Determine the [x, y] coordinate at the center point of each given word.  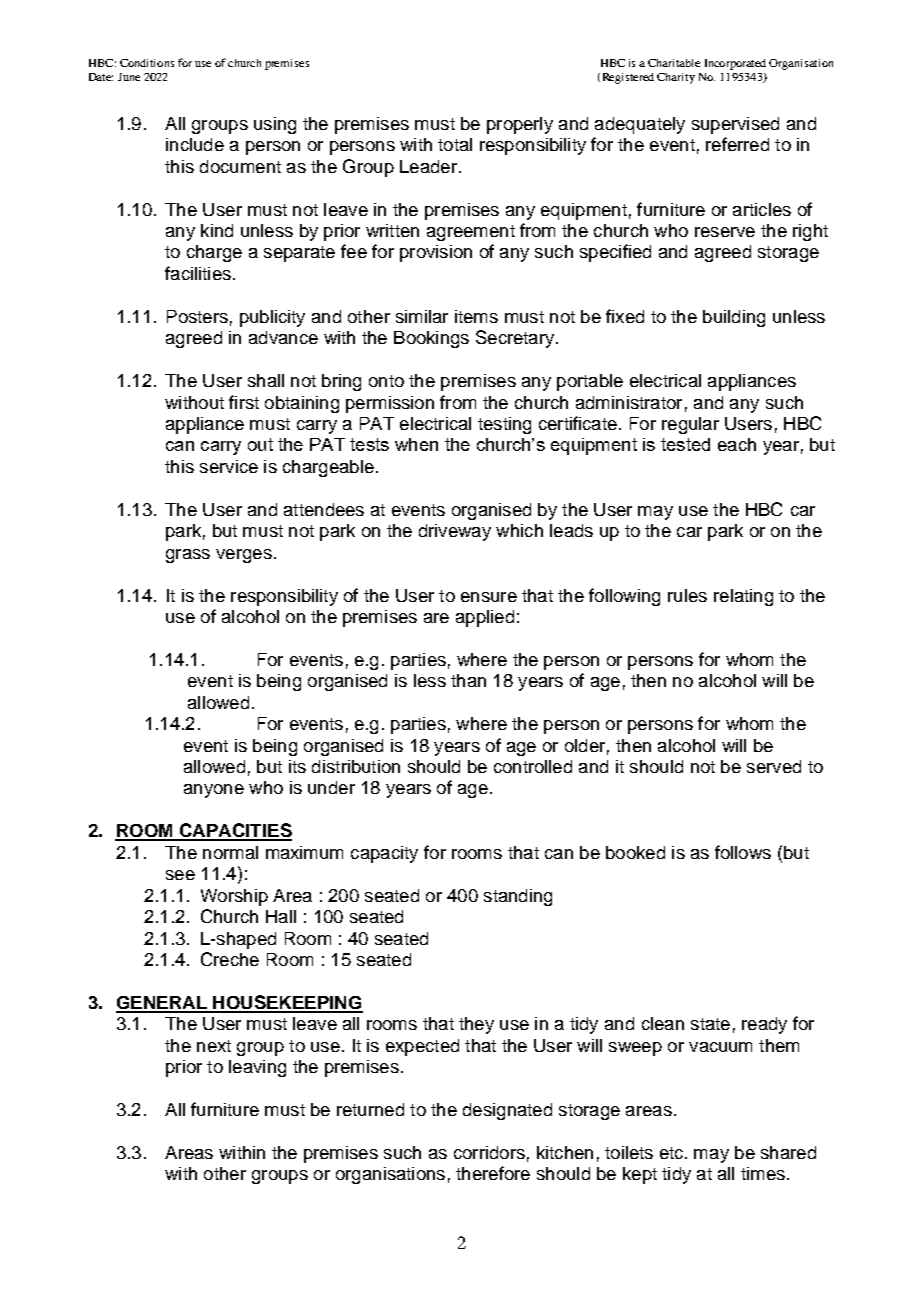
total [455, 144]
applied [485, 618]
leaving [257, 1068]
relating [743, 597]
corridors [489, 1152]
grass [188, 556]
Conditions [147, 63]
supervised [735, 125]
